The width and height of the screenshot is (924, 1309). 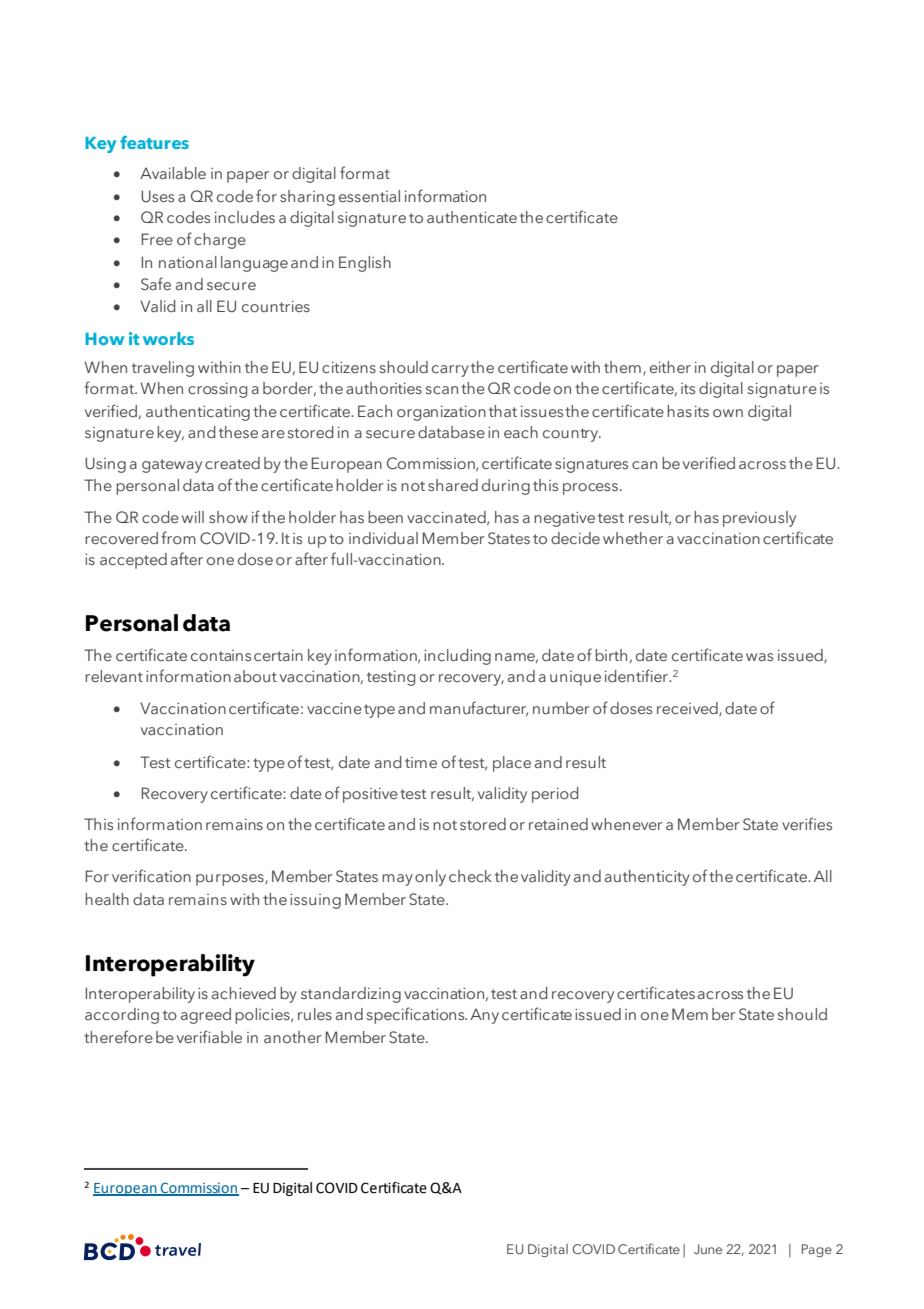 I want to click on authenticate, so click(x=472, y=217).
